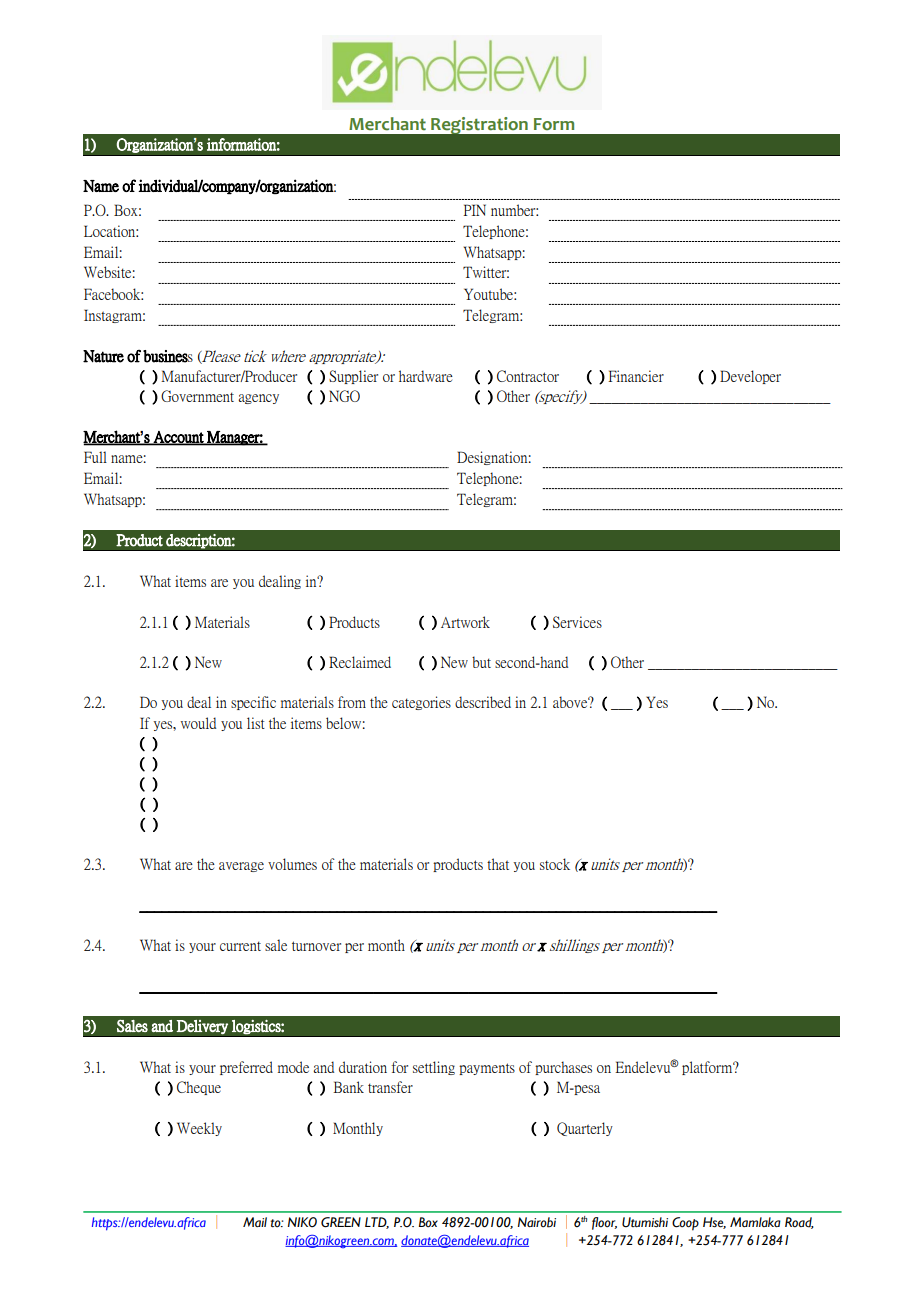  I want to click on stock, so click(555, 864).
